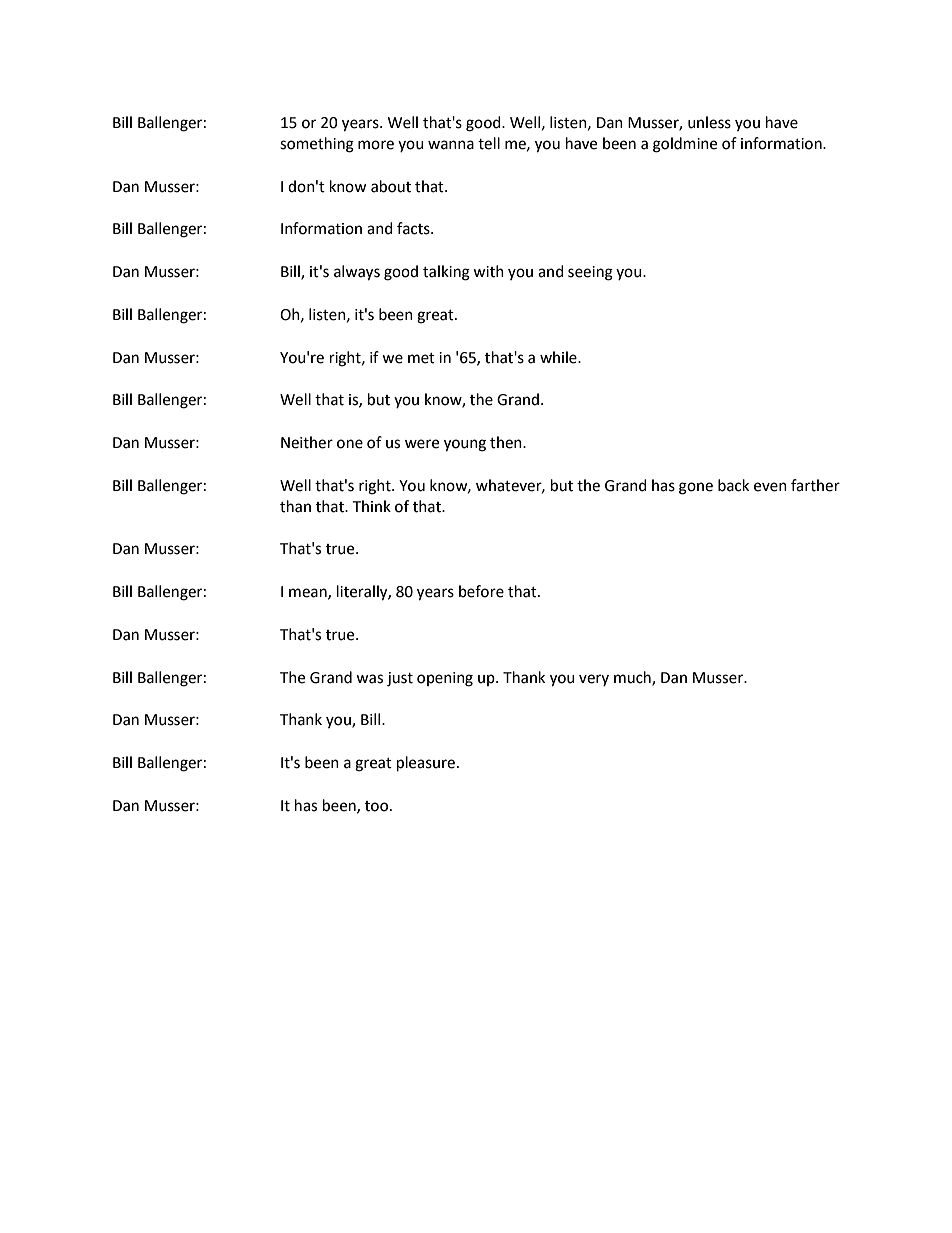 The image size is (952, 1233). Describe the element at coordinates (489, 143) in the screenshot. I see `tell` at that location.
